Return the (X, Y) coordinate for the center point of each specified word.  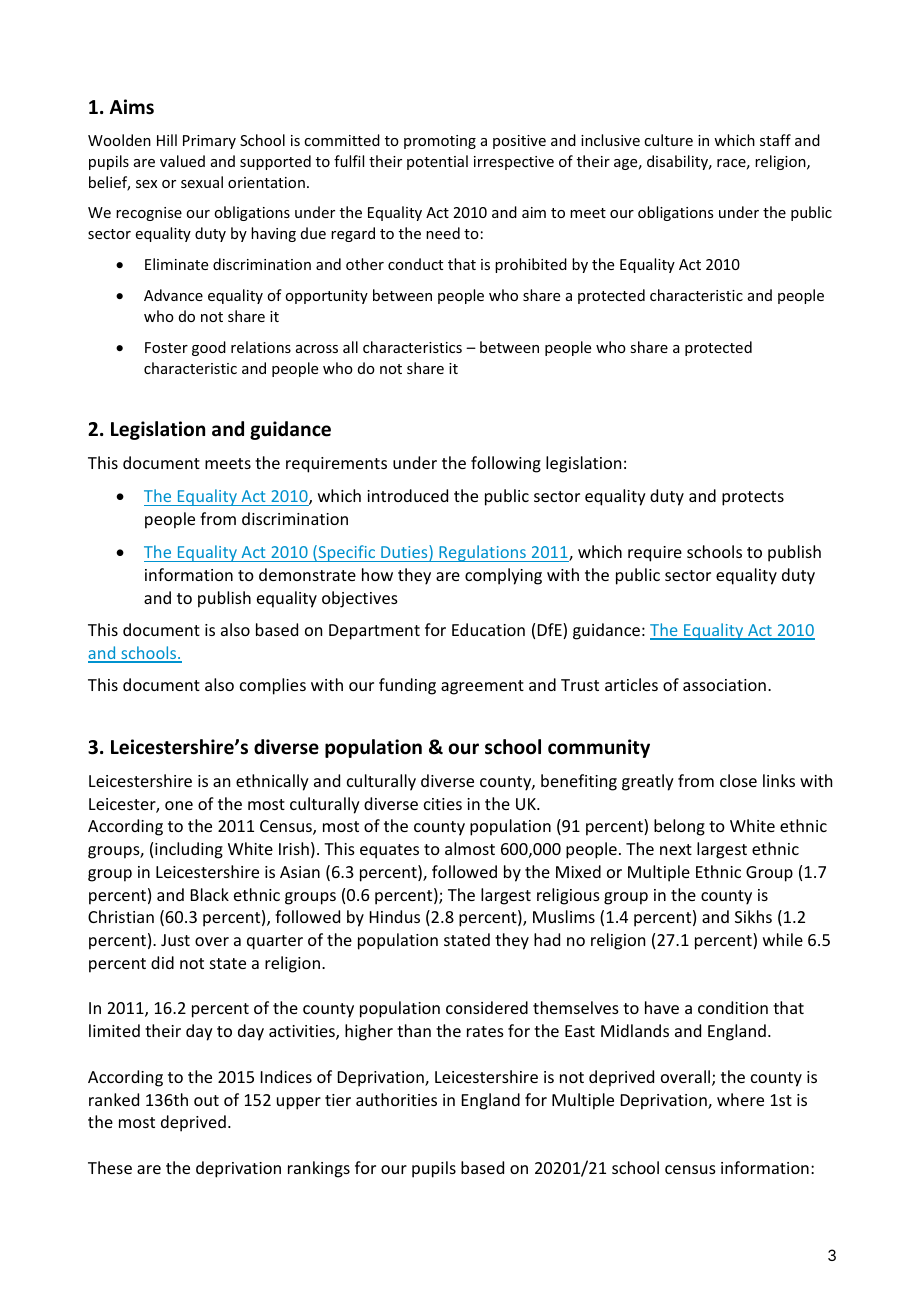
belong (679, 827)
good (209, 348)
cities (443, 804)
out (206, 1100)
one (179, 805)
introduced (407, 495)
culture (668, 140)
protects (753, 498)
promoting (440, 142)
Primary (209, 142)
